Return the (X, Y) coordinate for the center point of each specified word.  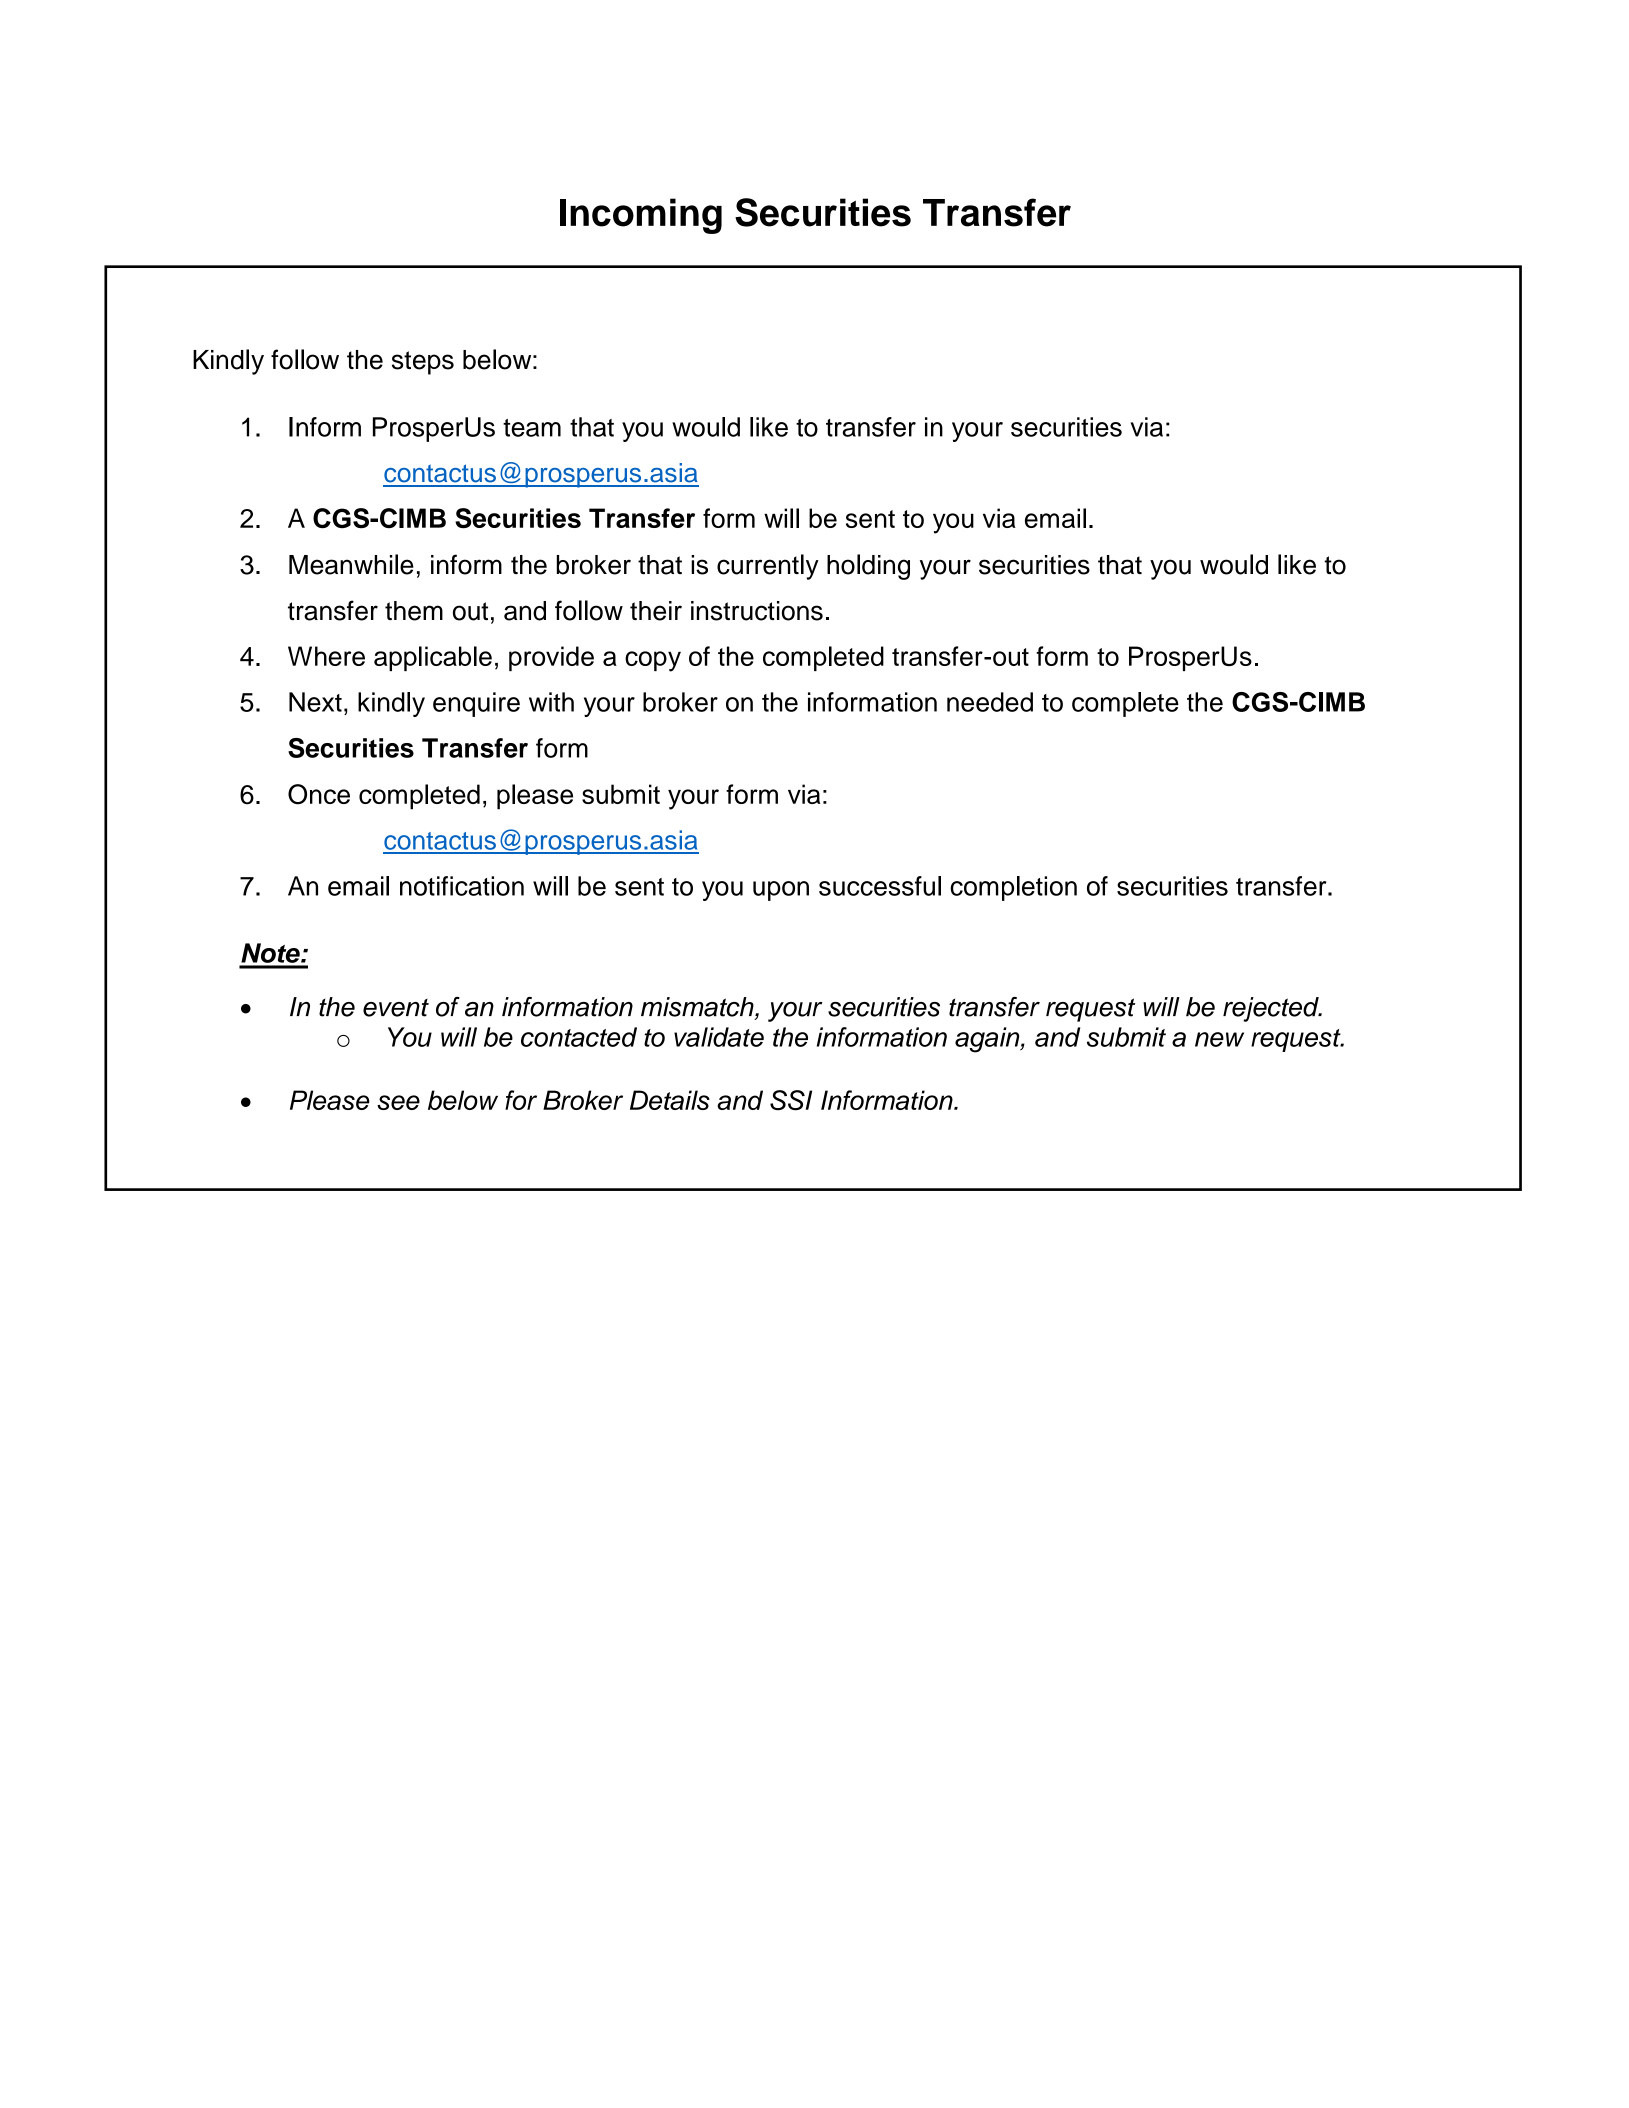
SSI (791, 1100)
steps (423, 363)
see (398, 1102)
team (532, 428)
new (1219, 1039)
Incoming (641, 216)
